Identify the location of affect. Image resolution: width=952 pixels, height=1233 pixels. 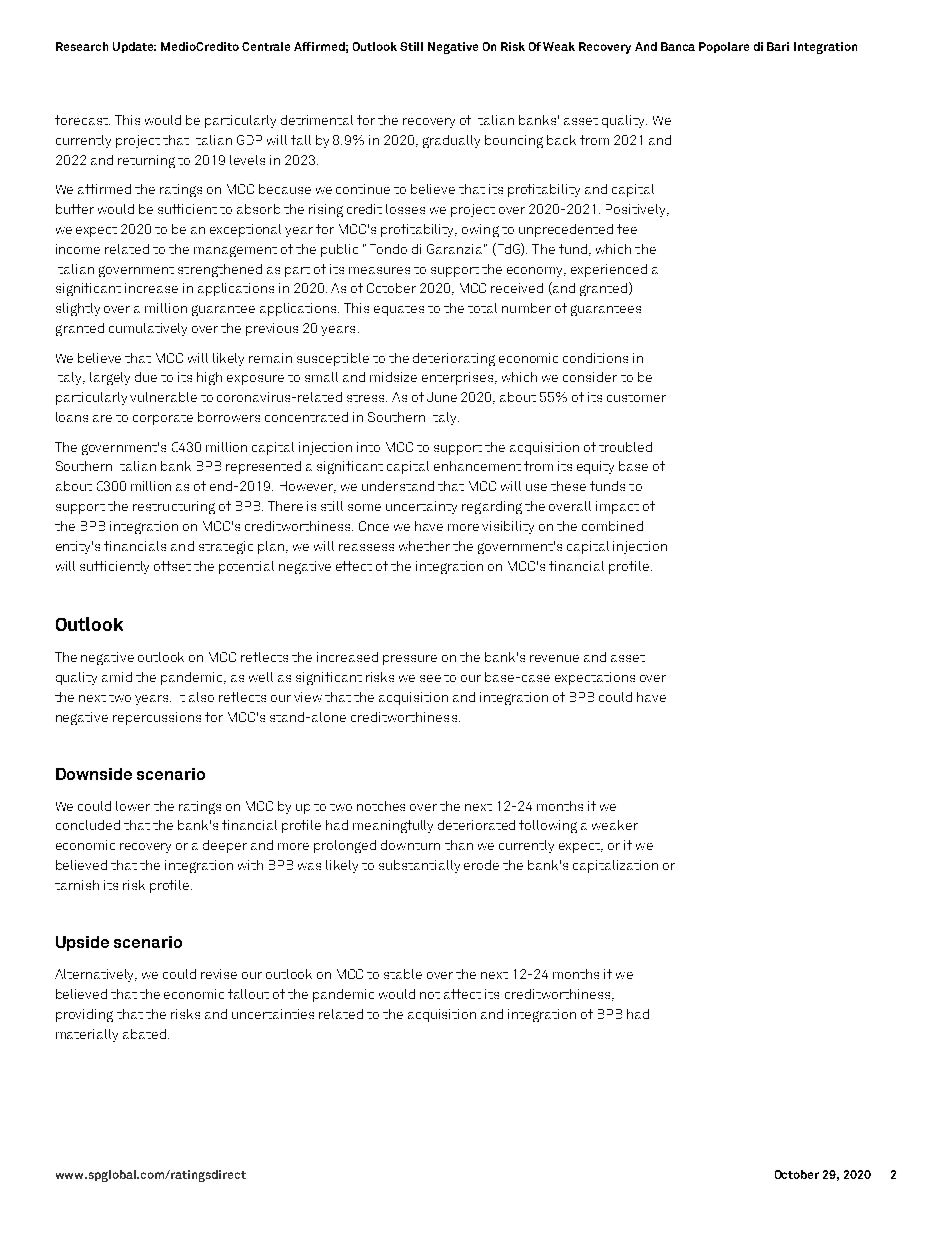
(462, 994).
